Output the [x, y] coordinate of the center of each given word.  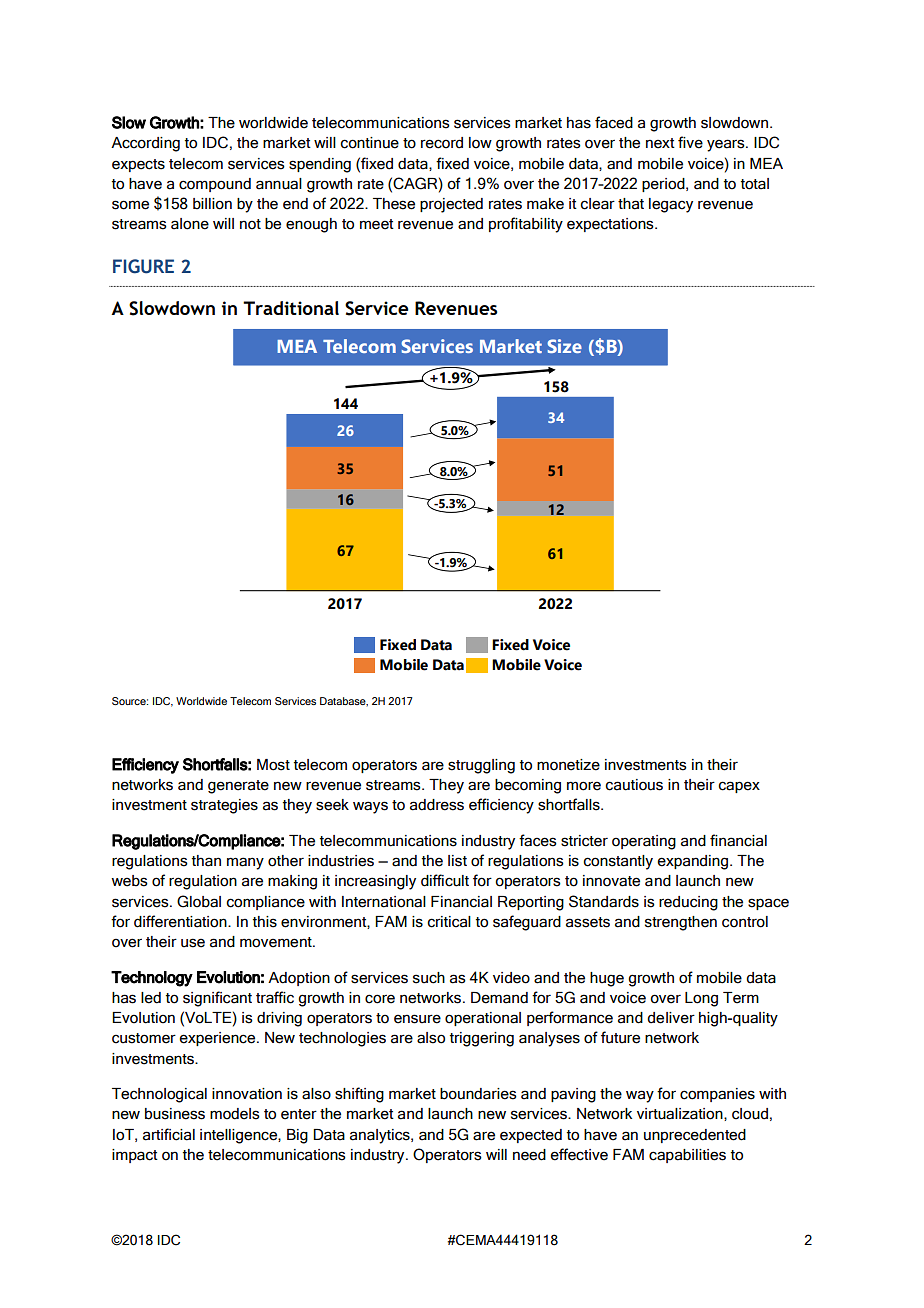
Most [273, 765]
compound [215, 185]
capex [739, 787]
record [442, 143]
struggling [481, 766]
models [235, 1114]
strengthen [681, 923]
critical [449, 922]
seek [332, 805]
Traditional [291, 308]
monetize [568, 765]
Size [564, 346]
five [690, 142]
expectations [611, 225]
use [193, 943]
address [437, 805]
